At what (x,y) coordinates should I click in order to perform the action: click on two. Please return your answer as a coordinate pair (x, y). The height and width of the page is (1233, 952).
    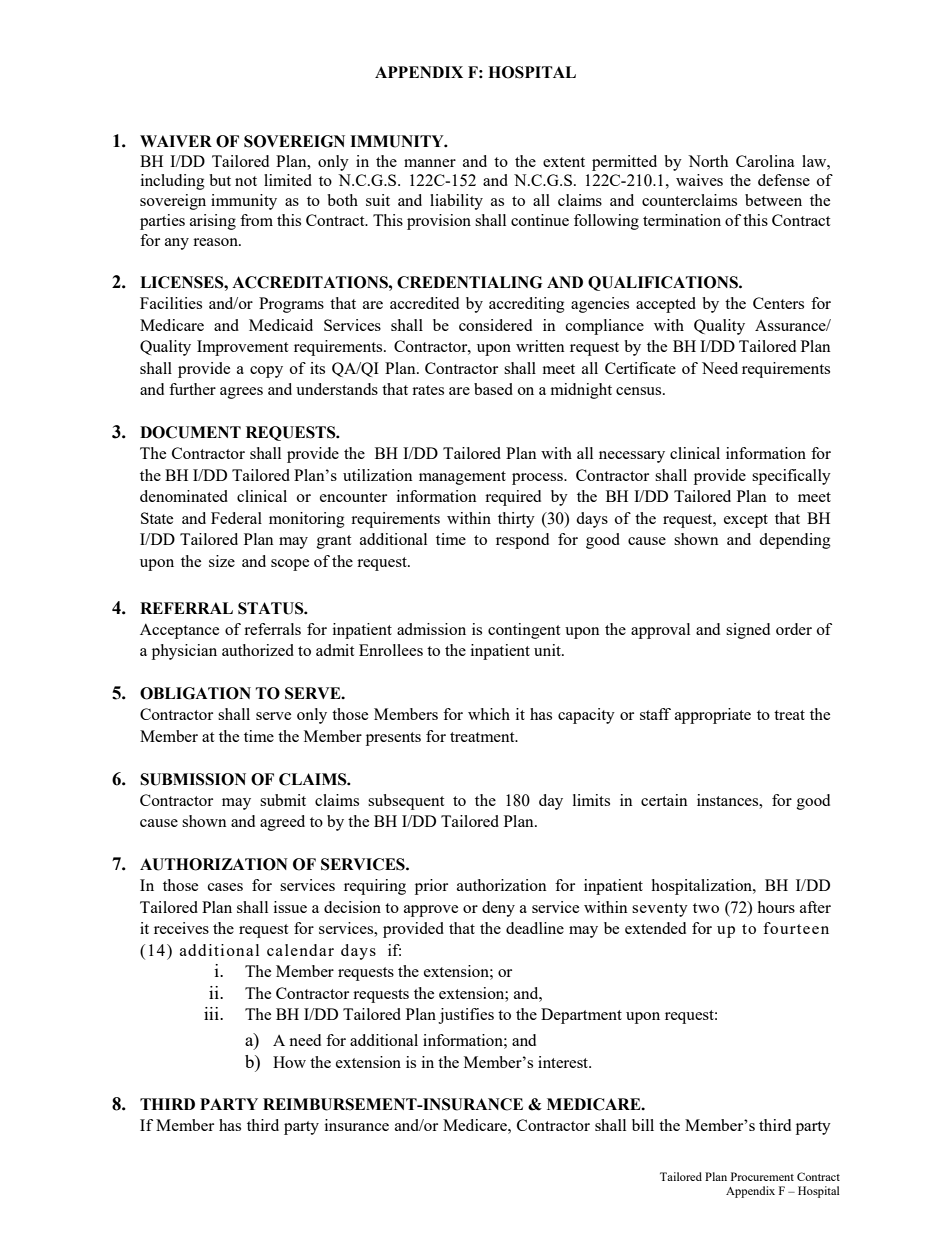
    Looking at the image, I should click on (706, 908).
